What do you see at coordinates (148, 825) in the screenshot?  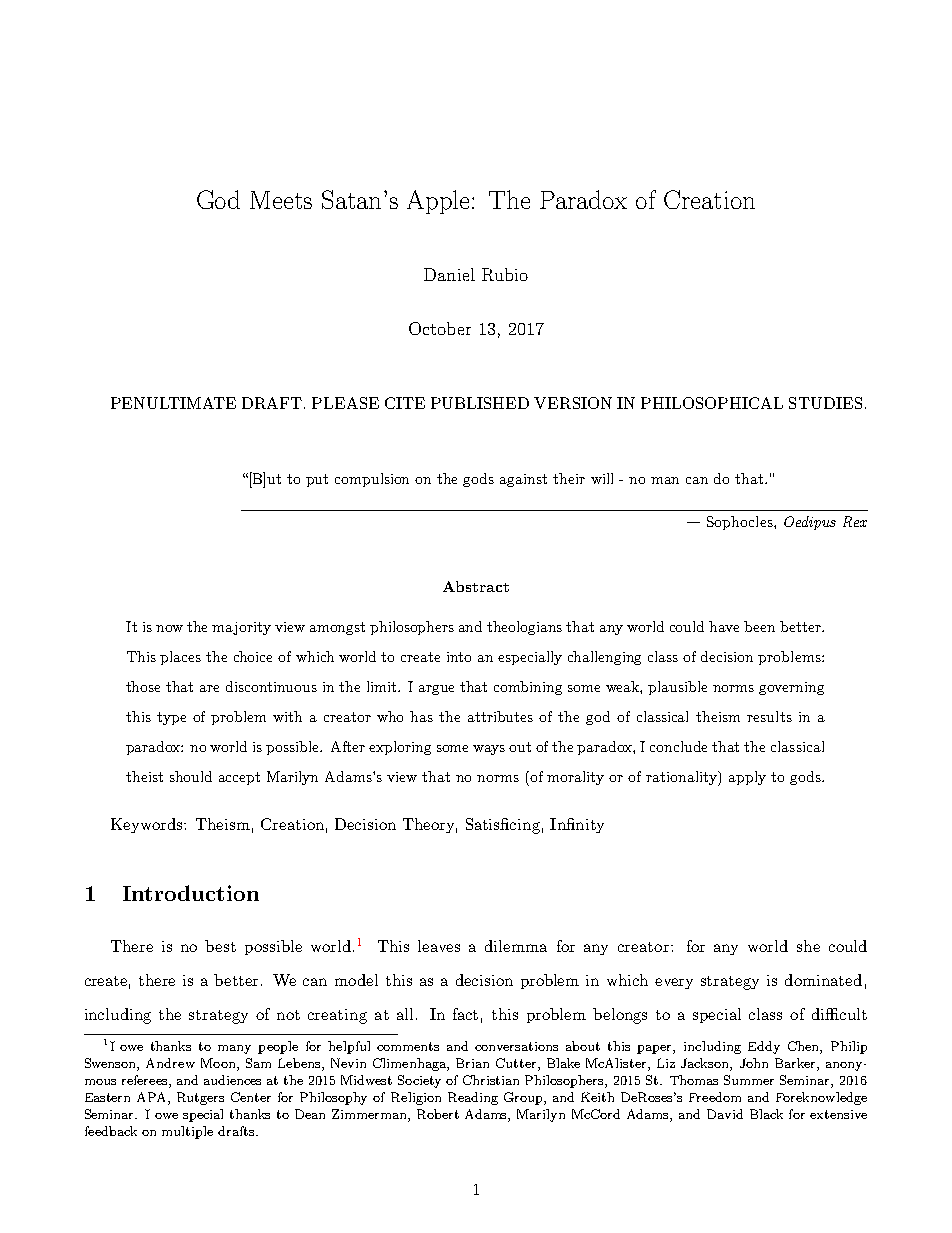 I see `Keywords` at bounding box center [148, 825].
